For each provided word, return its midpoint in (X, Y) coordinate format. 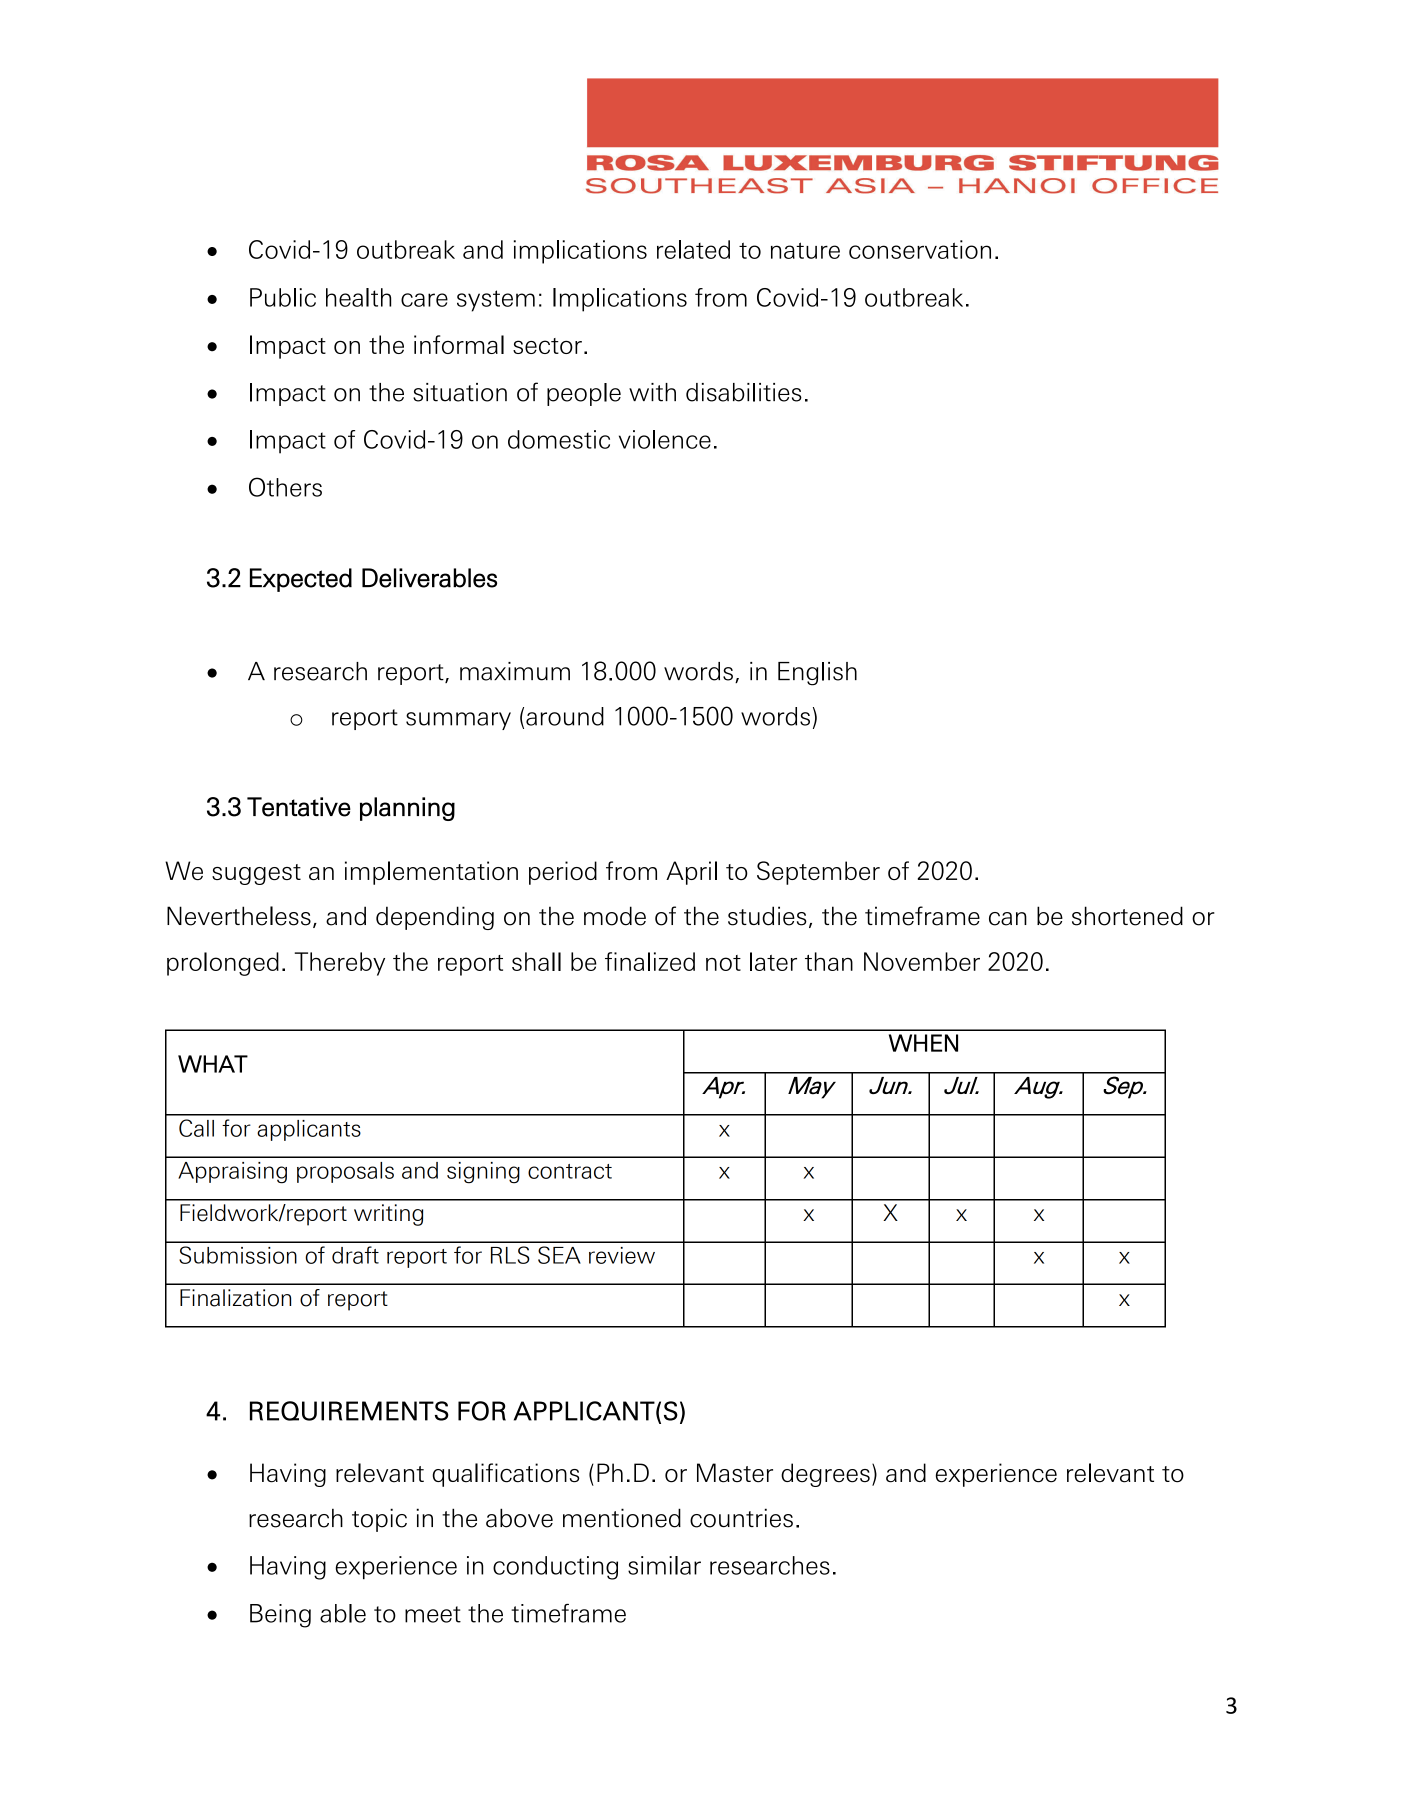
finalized (650, 961)
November (922, 961)
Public (283, 297)
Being (280, 1616)
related (693, 249)
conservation (920, 249)
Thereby (340, 964)
